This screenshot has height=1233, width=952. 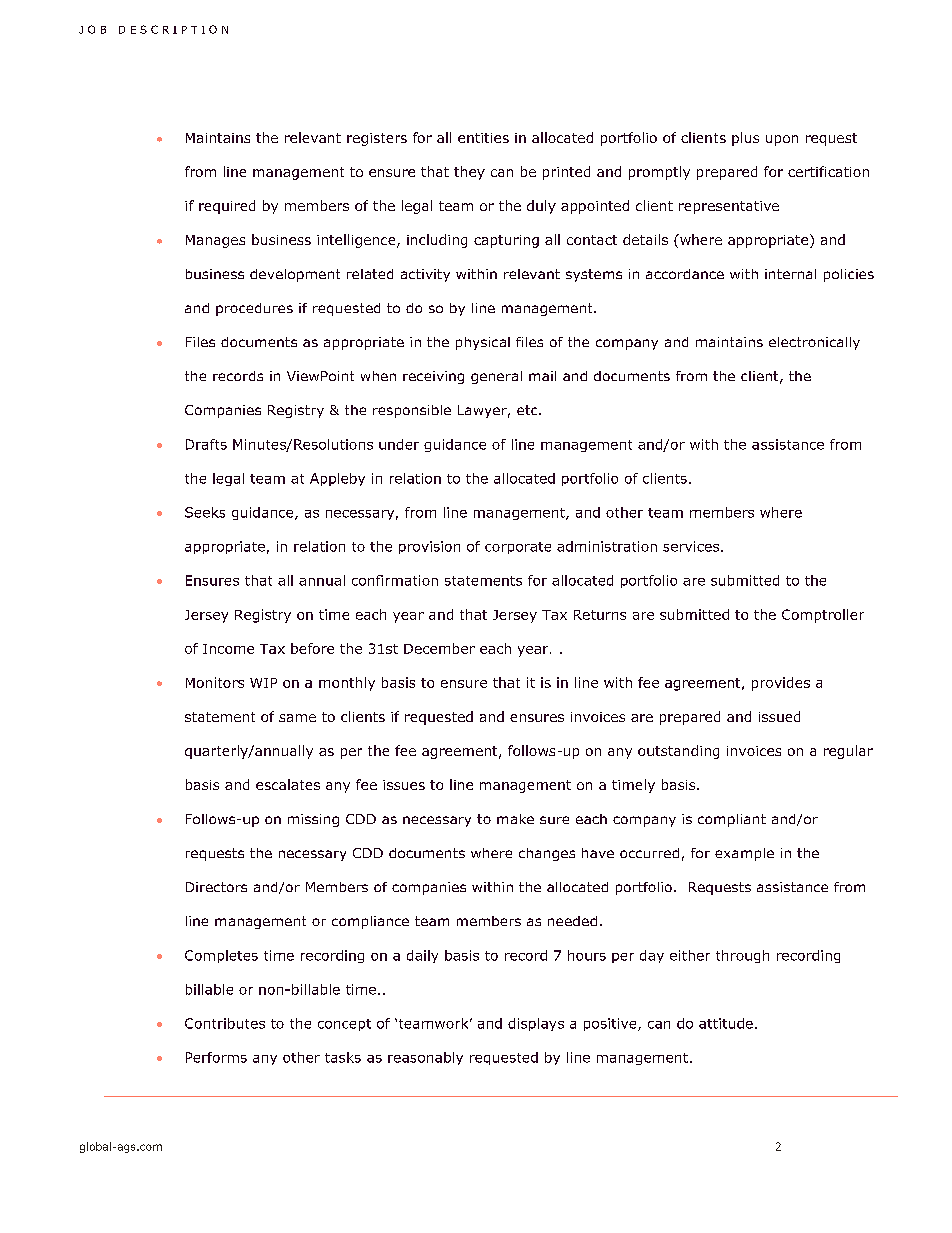 What do you see at coordinates (518, 548) in the screenshot?
I see `corporate` at bounding box center [518, 548].
